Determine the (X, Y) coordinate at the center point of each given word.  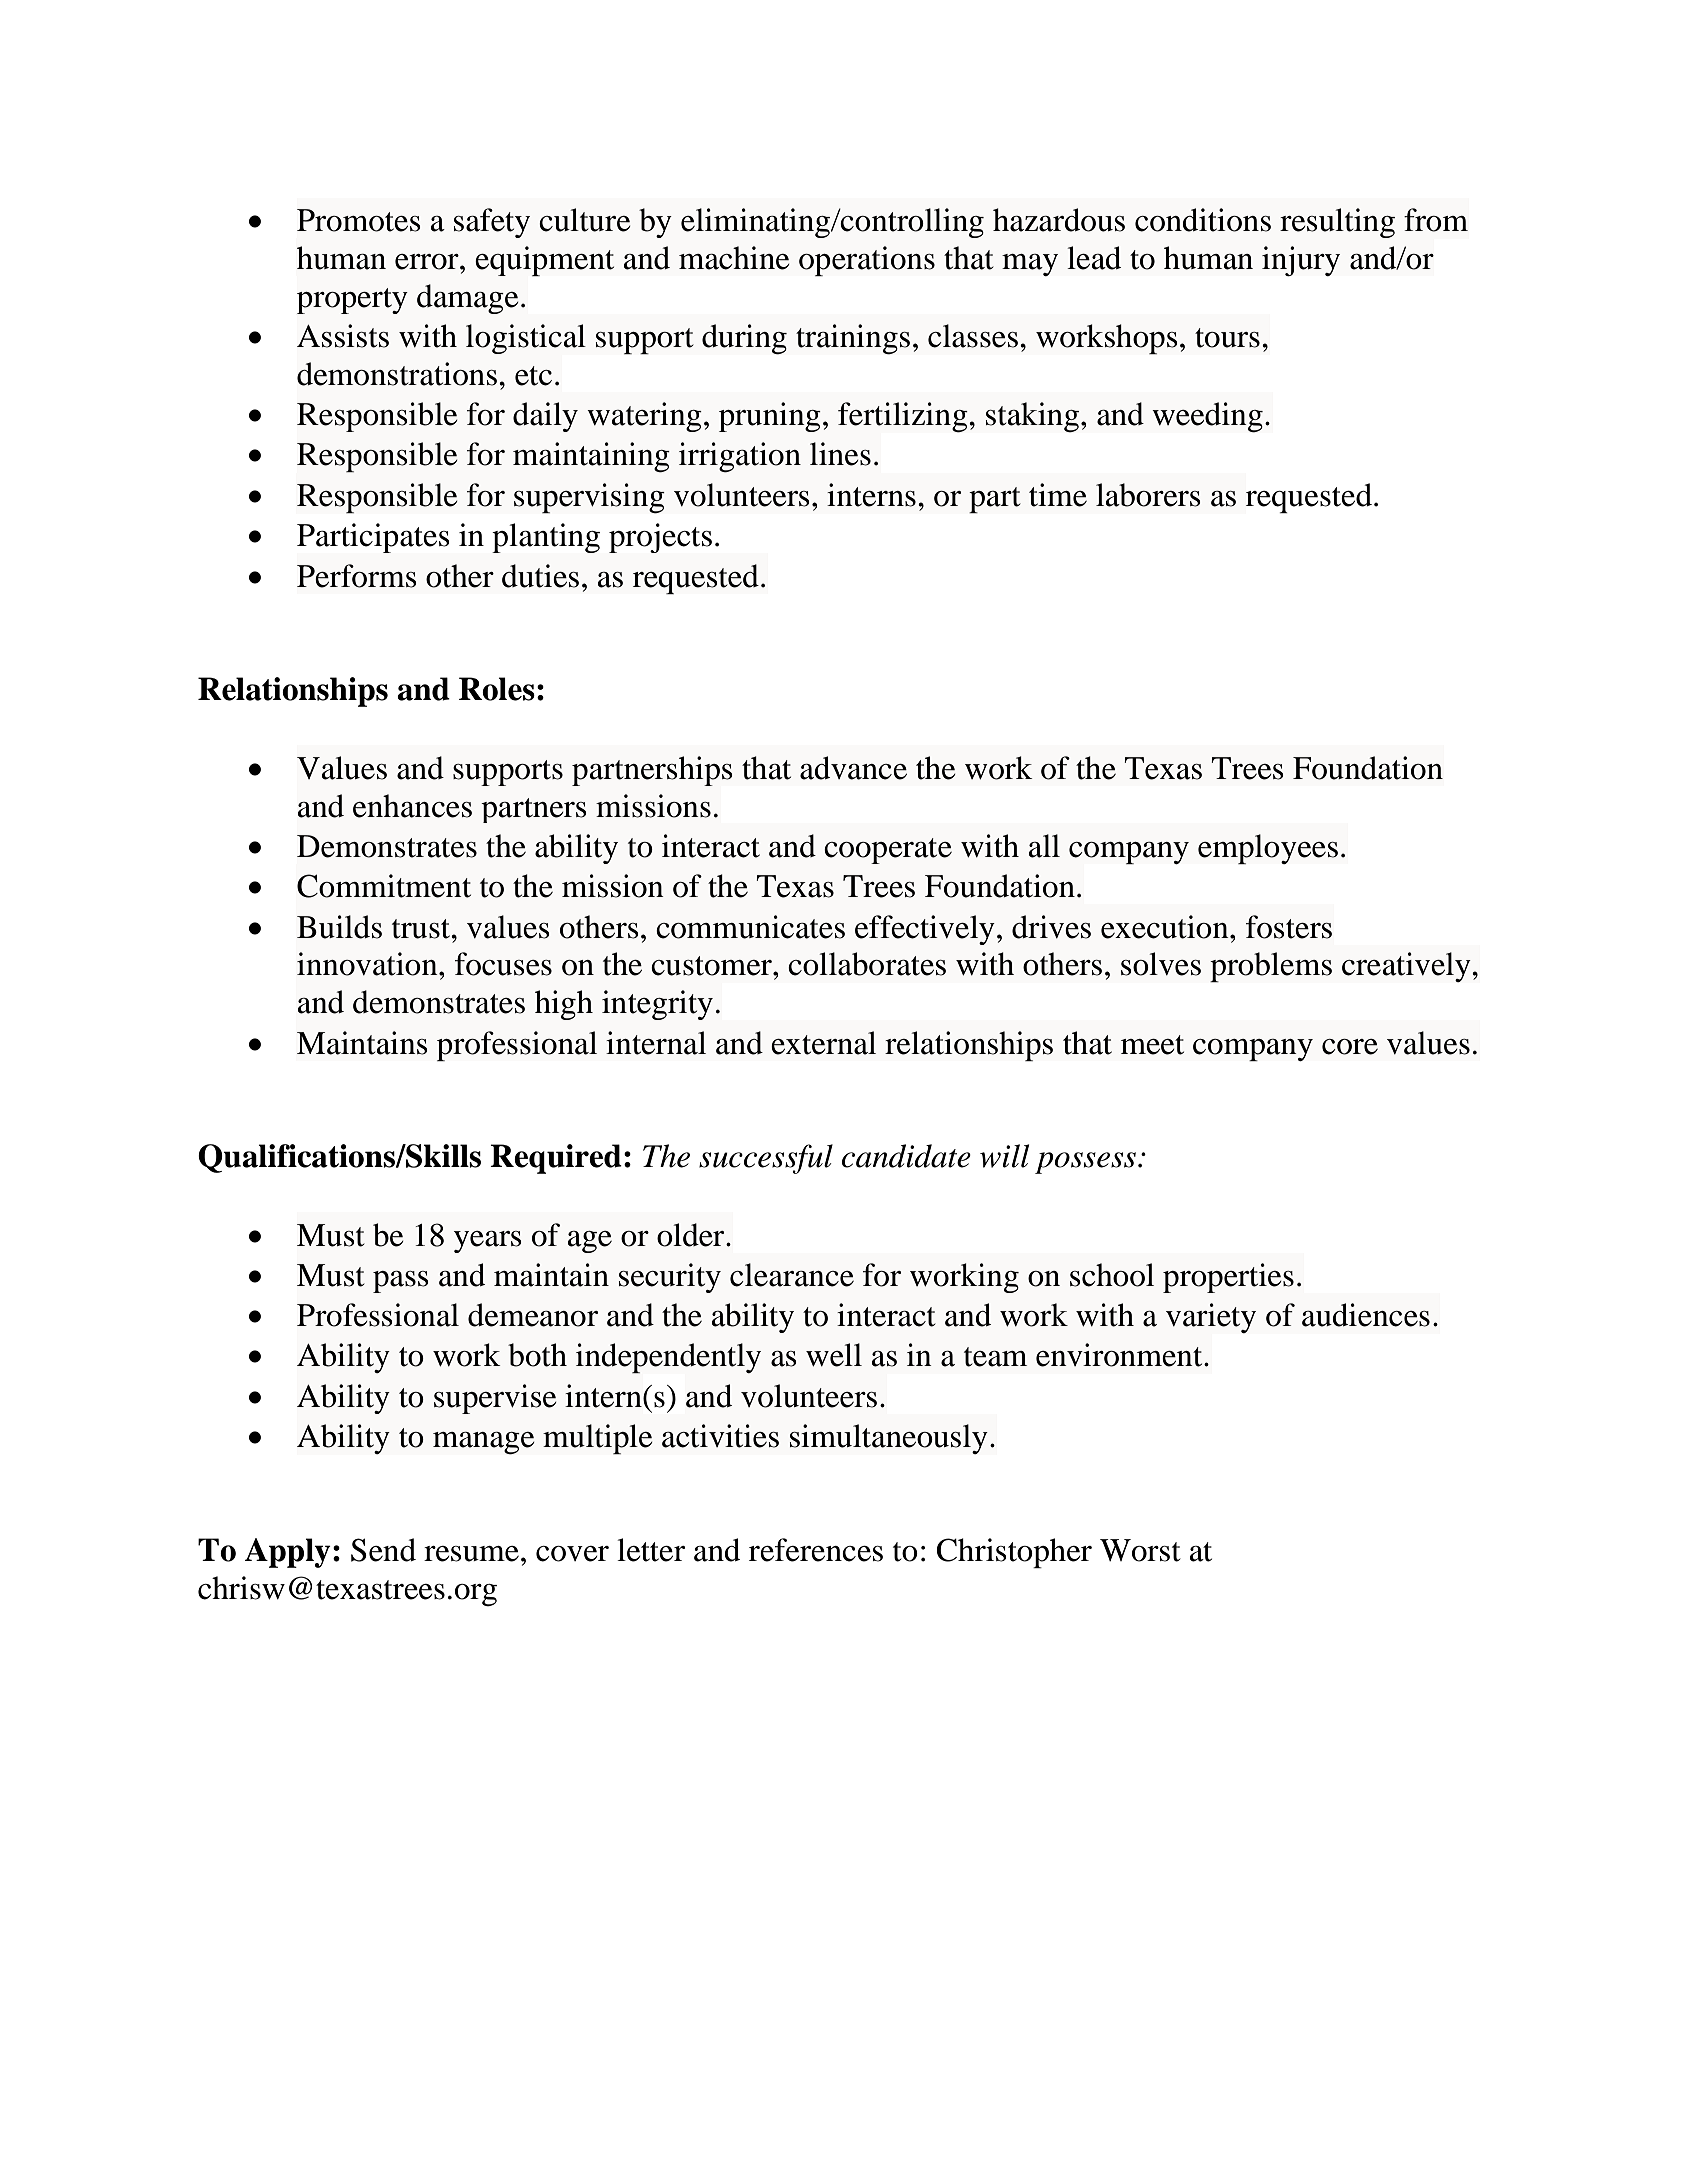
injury (1301, 261)
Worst (1140, 1550)
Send (383, 1550)
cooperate (888, 851)
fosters (1289, 927)
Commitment (384, 886)
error (428, 262)
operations (867, 261)
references (816, 1550)
